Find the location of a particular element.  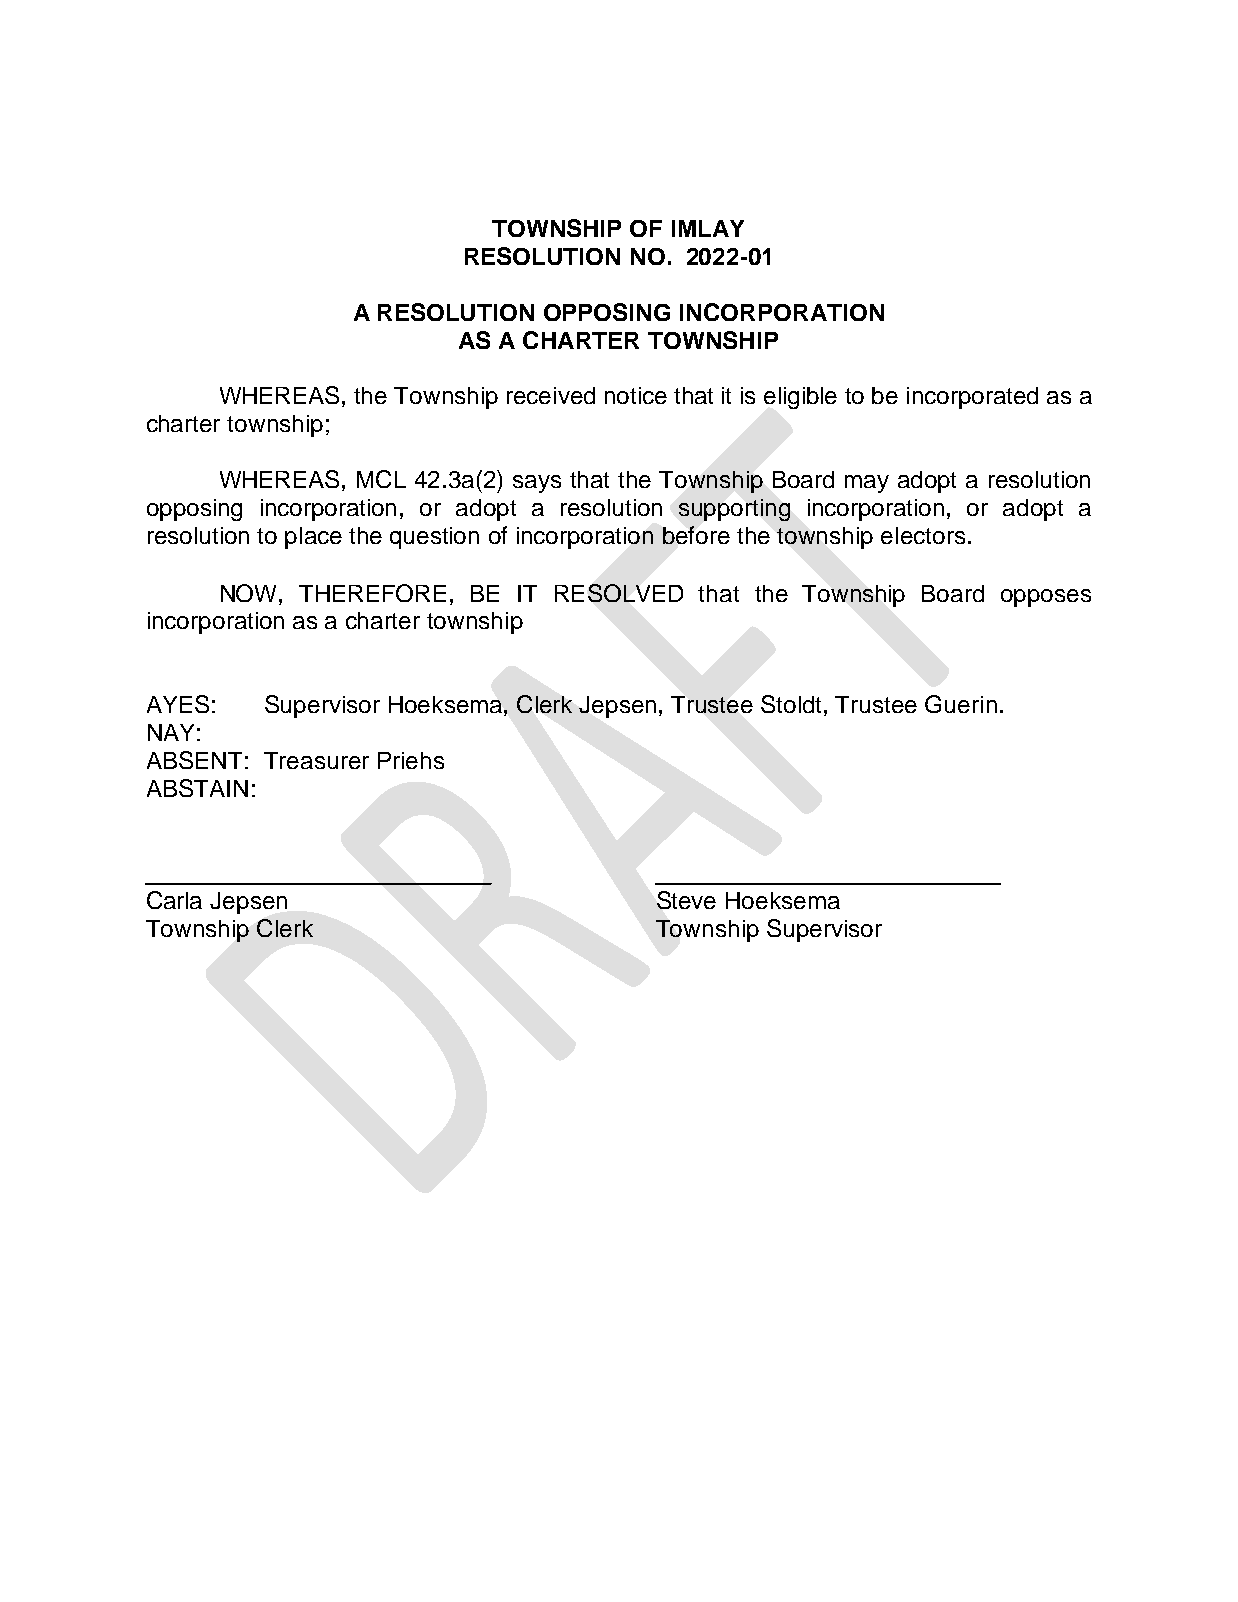

Carla is located at coordinates (174, 900).
